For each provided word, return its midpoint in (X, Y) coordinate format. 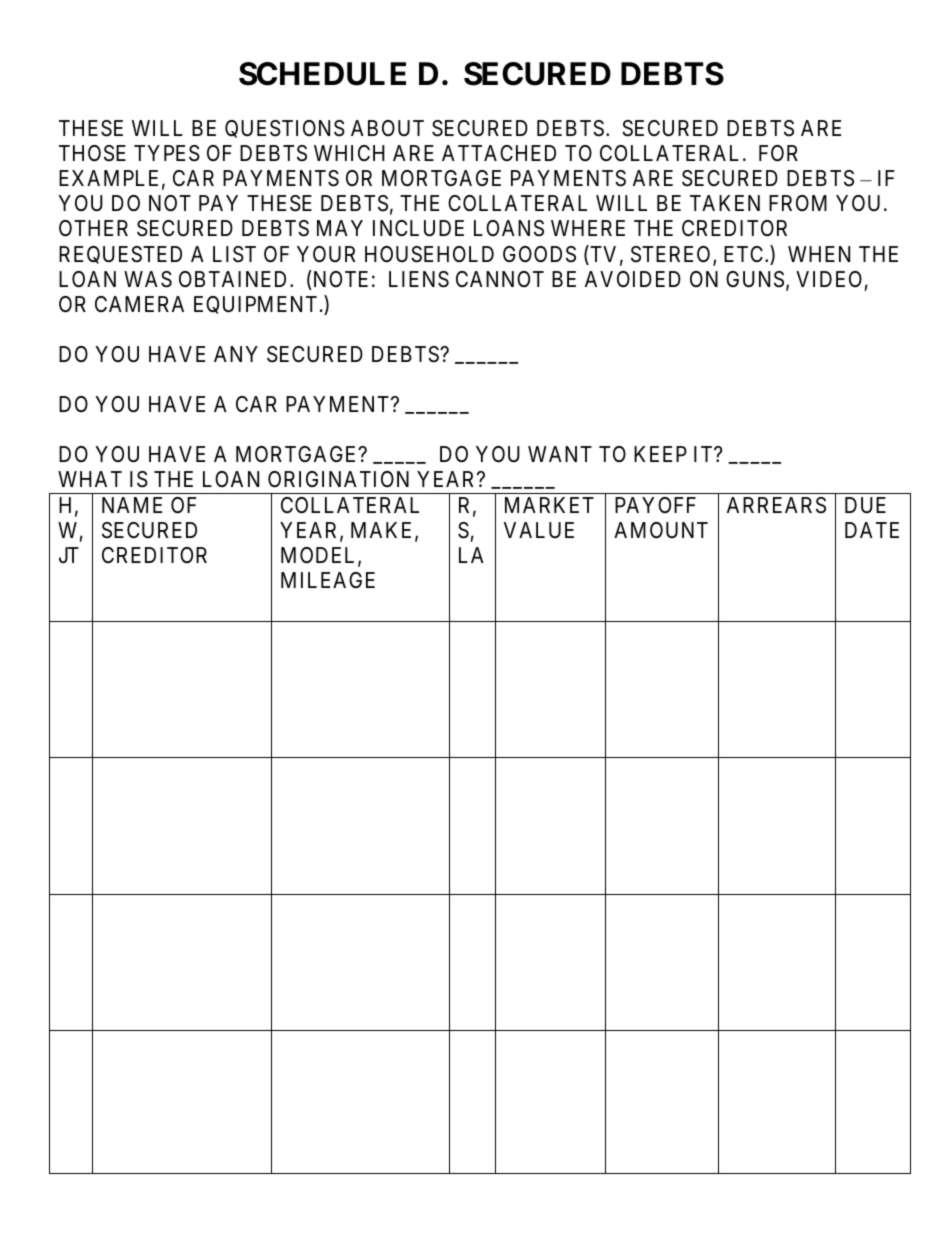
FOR (778, 153)
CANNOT (500, 279)
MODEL (320, 556)
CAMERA (139, 304)
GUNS (755, 279)
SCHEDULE (322, 74)
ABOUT (387, 128)
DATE (872, 530)
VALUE (539, 530)
